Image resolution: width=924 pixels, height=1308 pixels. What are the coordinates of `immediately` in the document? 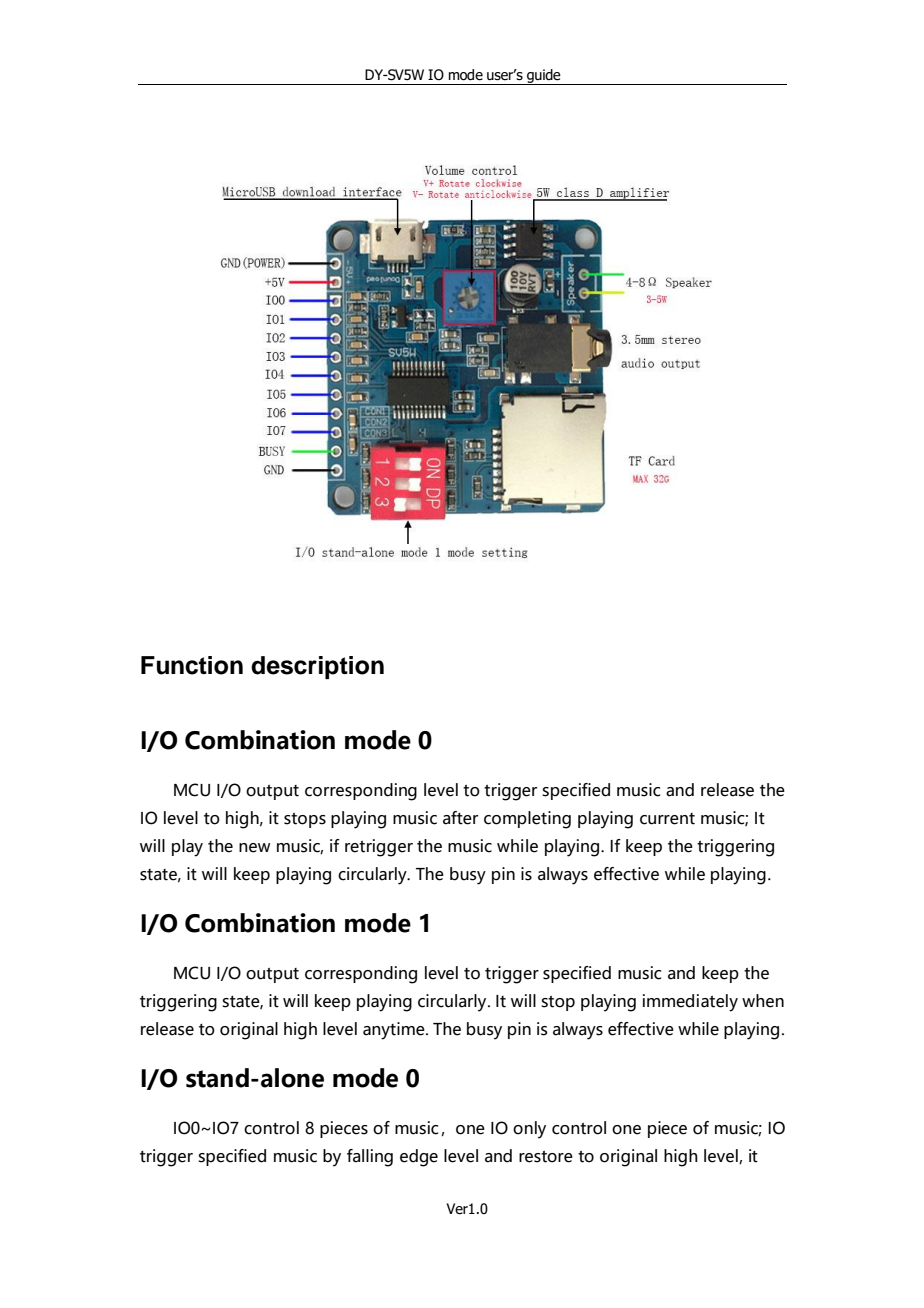 It's located at (690, 1003).
